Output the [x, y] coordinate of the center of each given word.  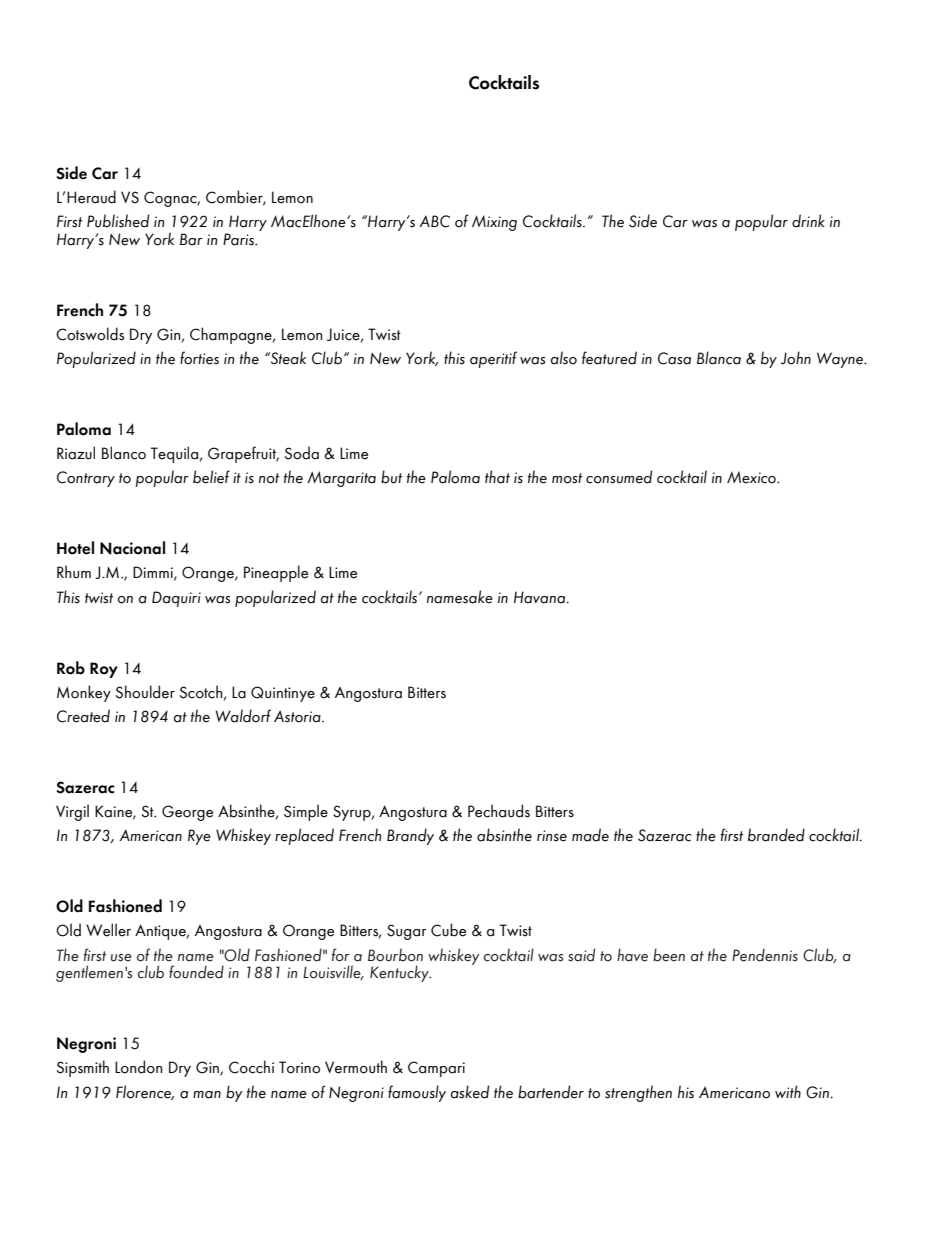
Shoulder [145, 692]
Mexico [752, 477]
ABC [435, 221]
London [139, 1067]
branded [776, 835]
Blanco [124, 453]
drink [808, 221]
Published [118, 221]
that [497, 477]
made [590, 835]
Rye [199, 837]
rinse [552, 836]
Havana [541, 597]
